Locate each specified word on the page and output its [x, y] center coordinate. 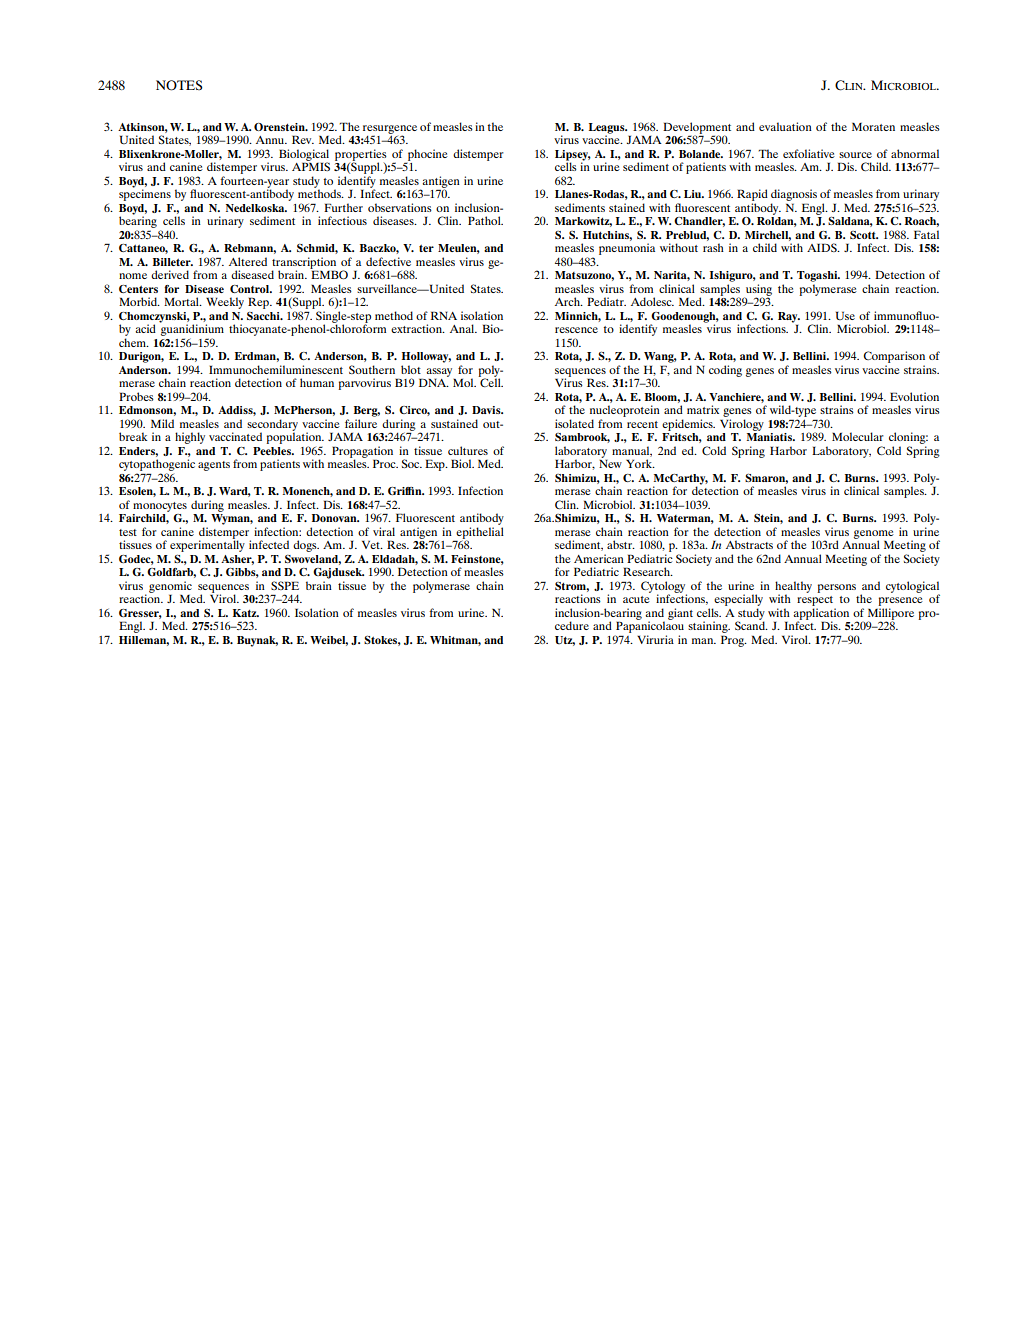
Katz [246, 613]
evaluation [785, 126]
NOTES [179, 85]
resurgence [390, 130]
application [821, 615]
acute [636, 599]
